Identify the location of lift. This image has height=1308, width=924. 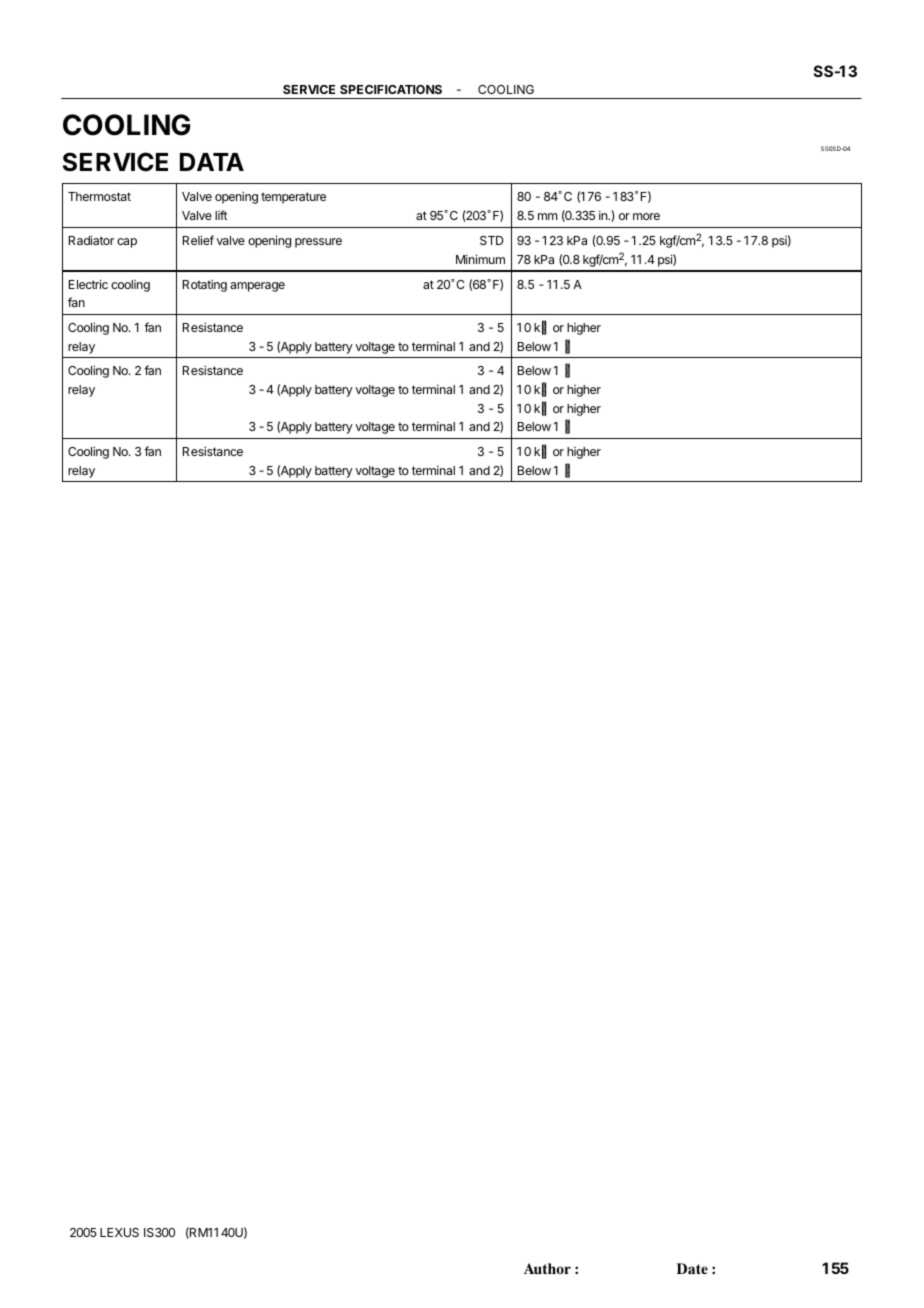
(221, 215).
